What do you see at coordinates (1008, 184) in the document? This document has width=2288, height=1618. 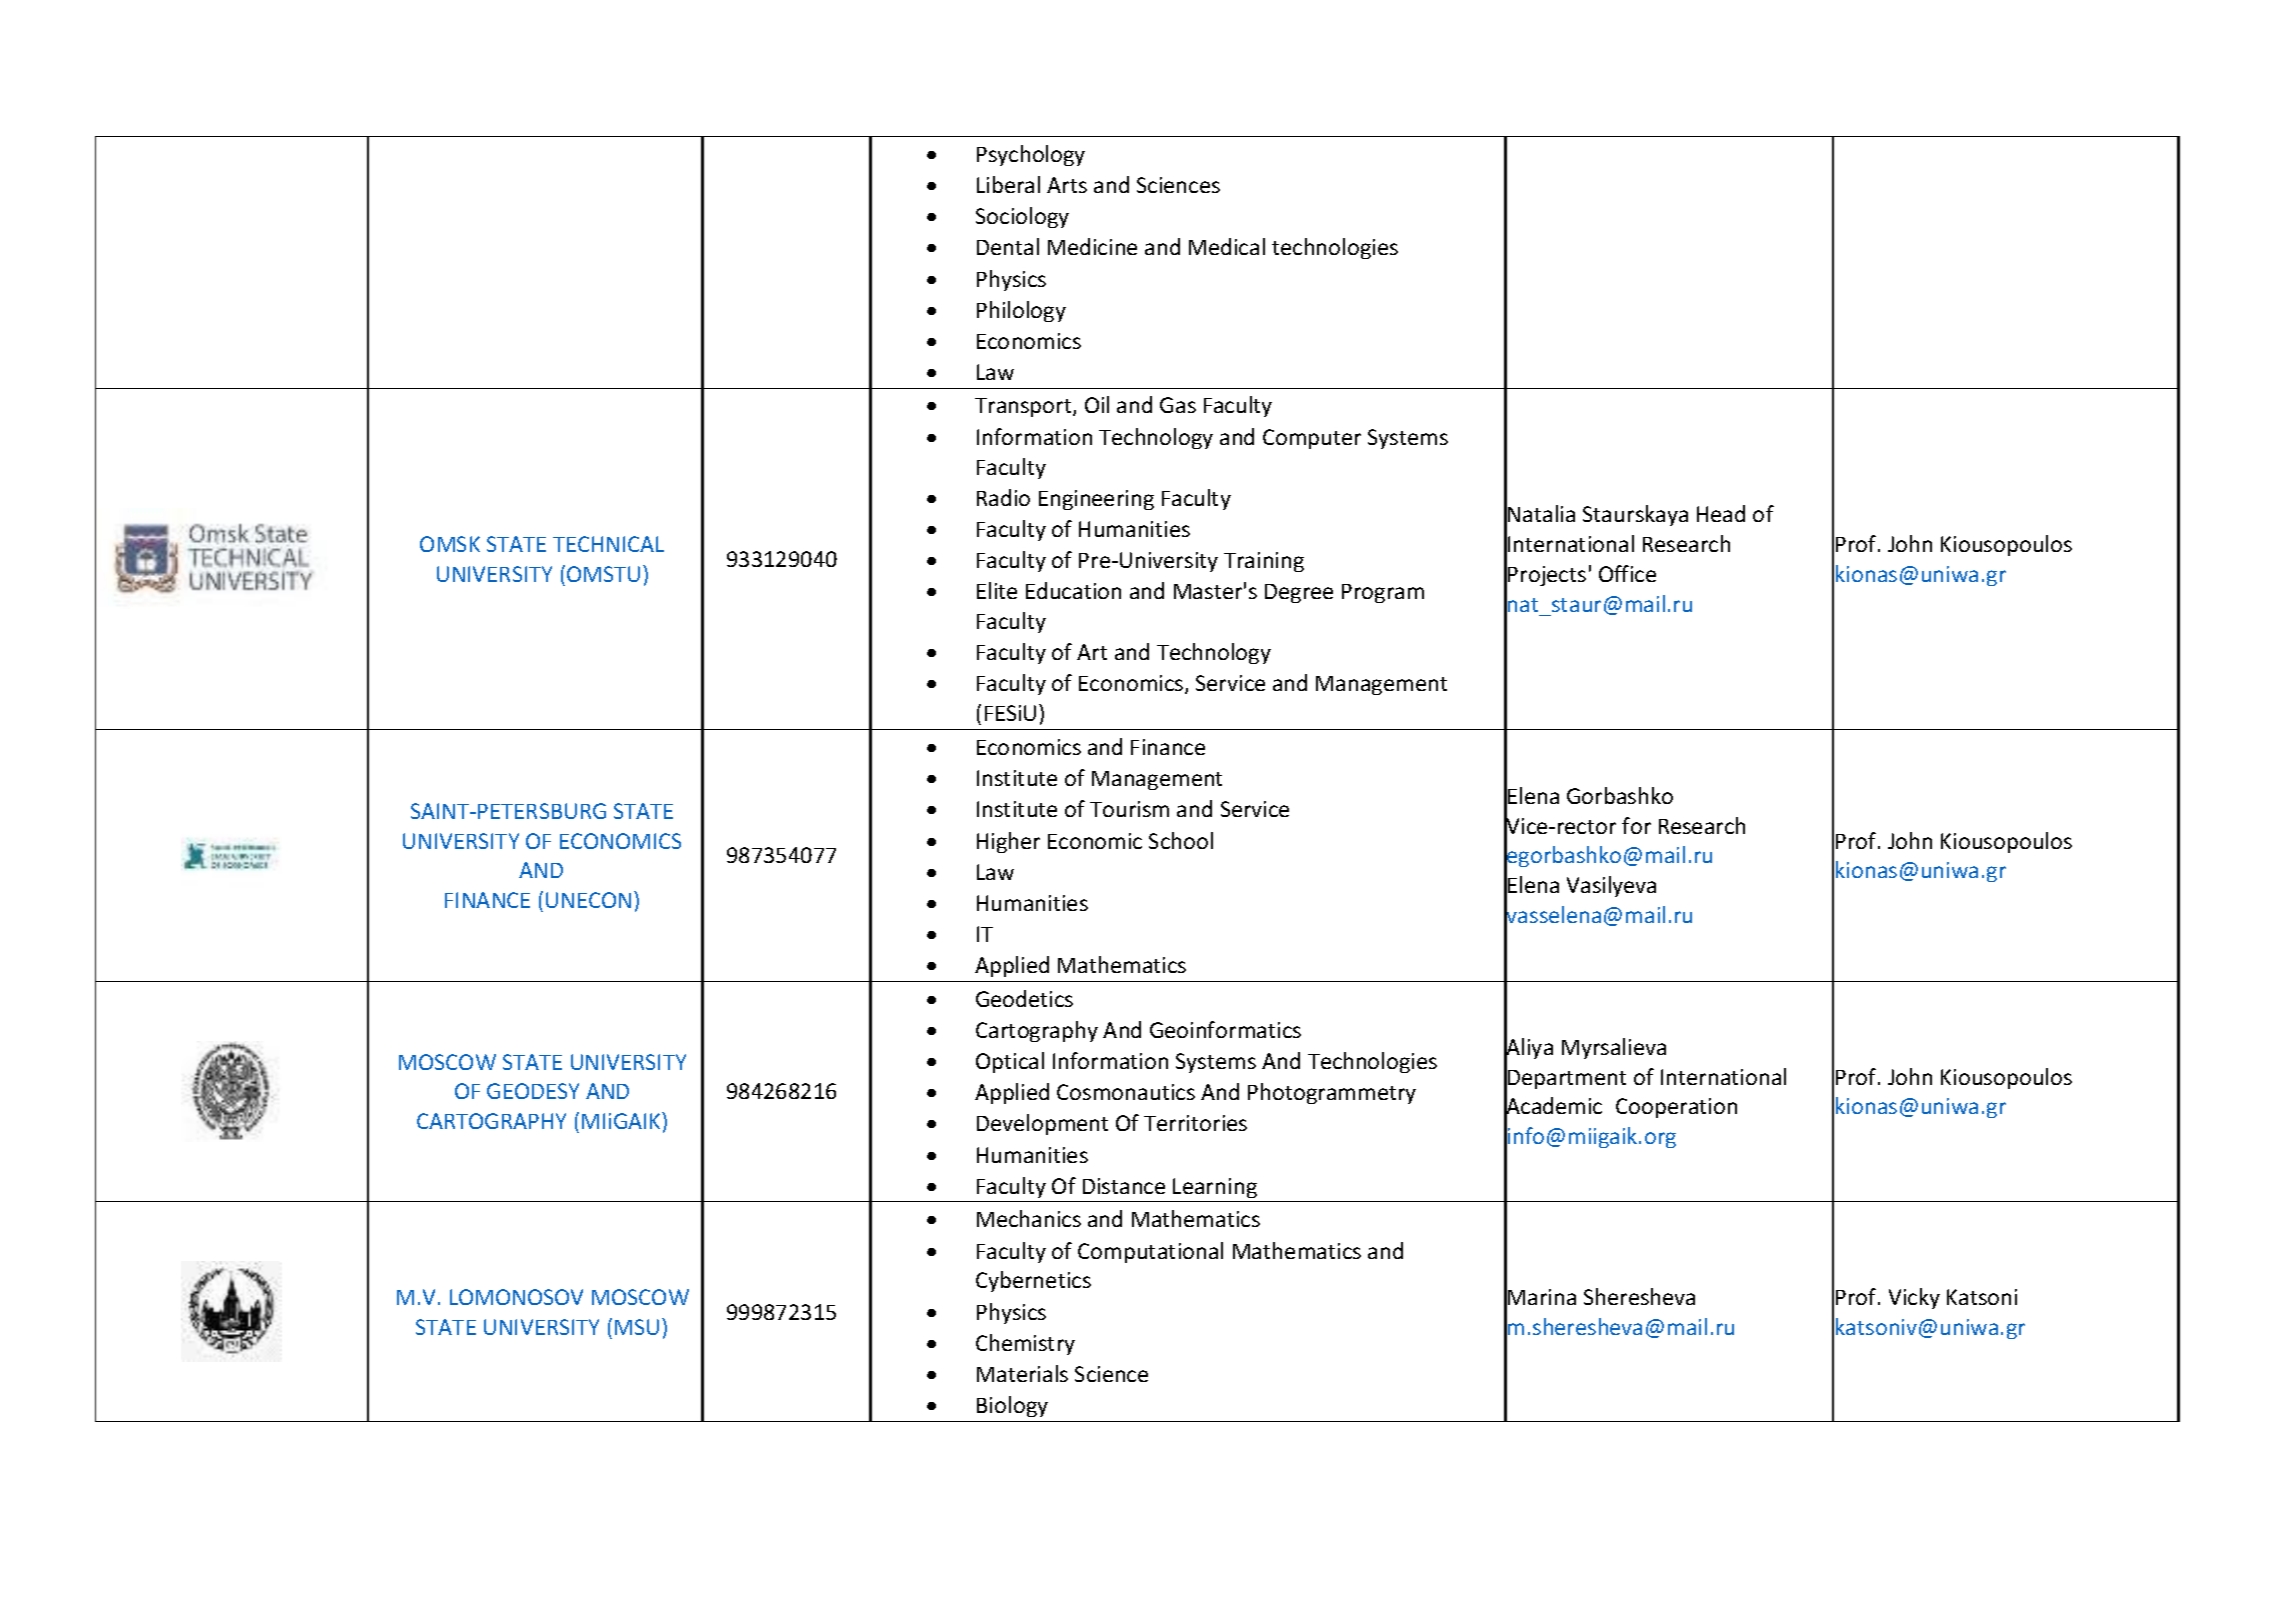 I see `Liberal` at bounding box center [1008, 184].
